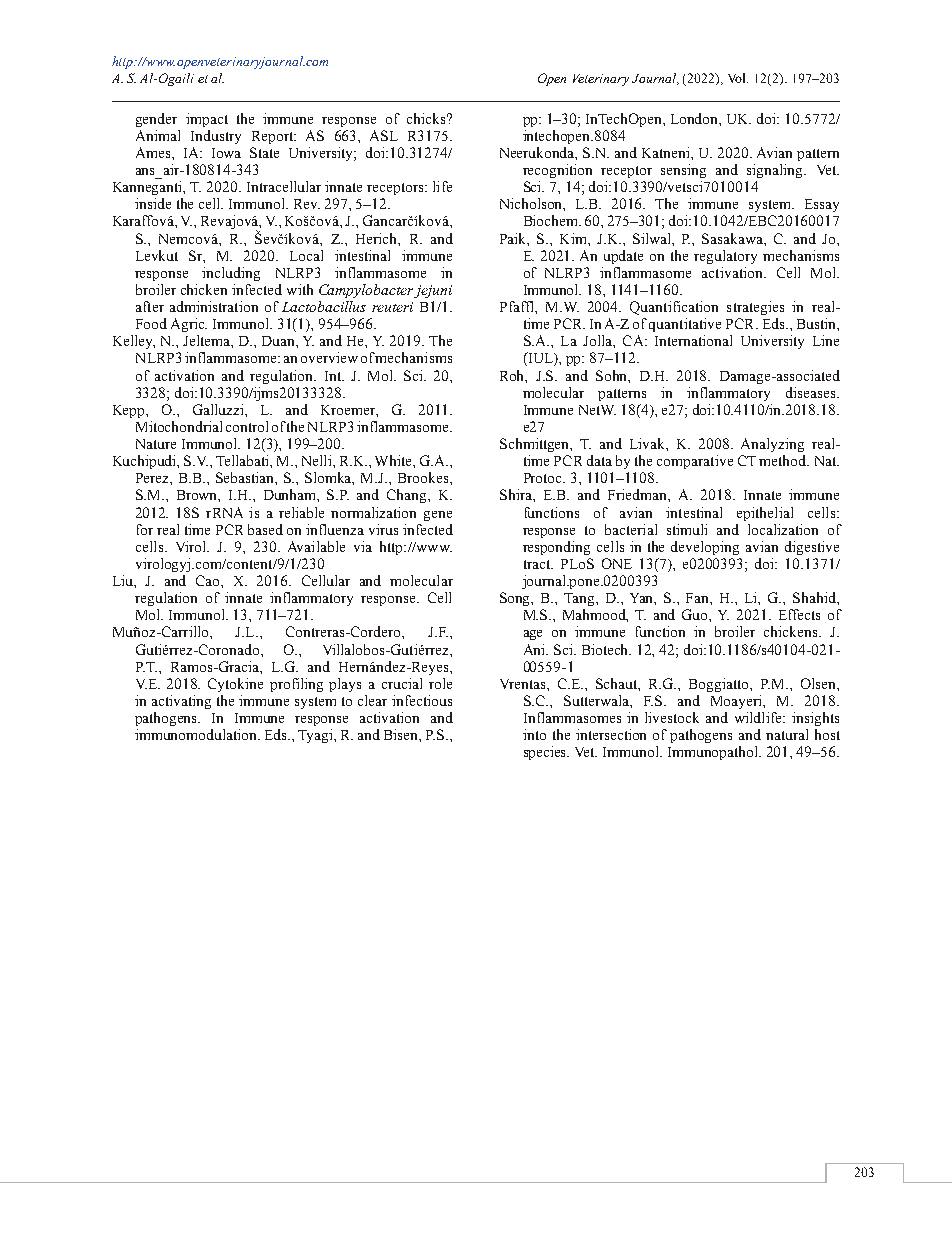  I want to click on Roh, so click(513, 376).
